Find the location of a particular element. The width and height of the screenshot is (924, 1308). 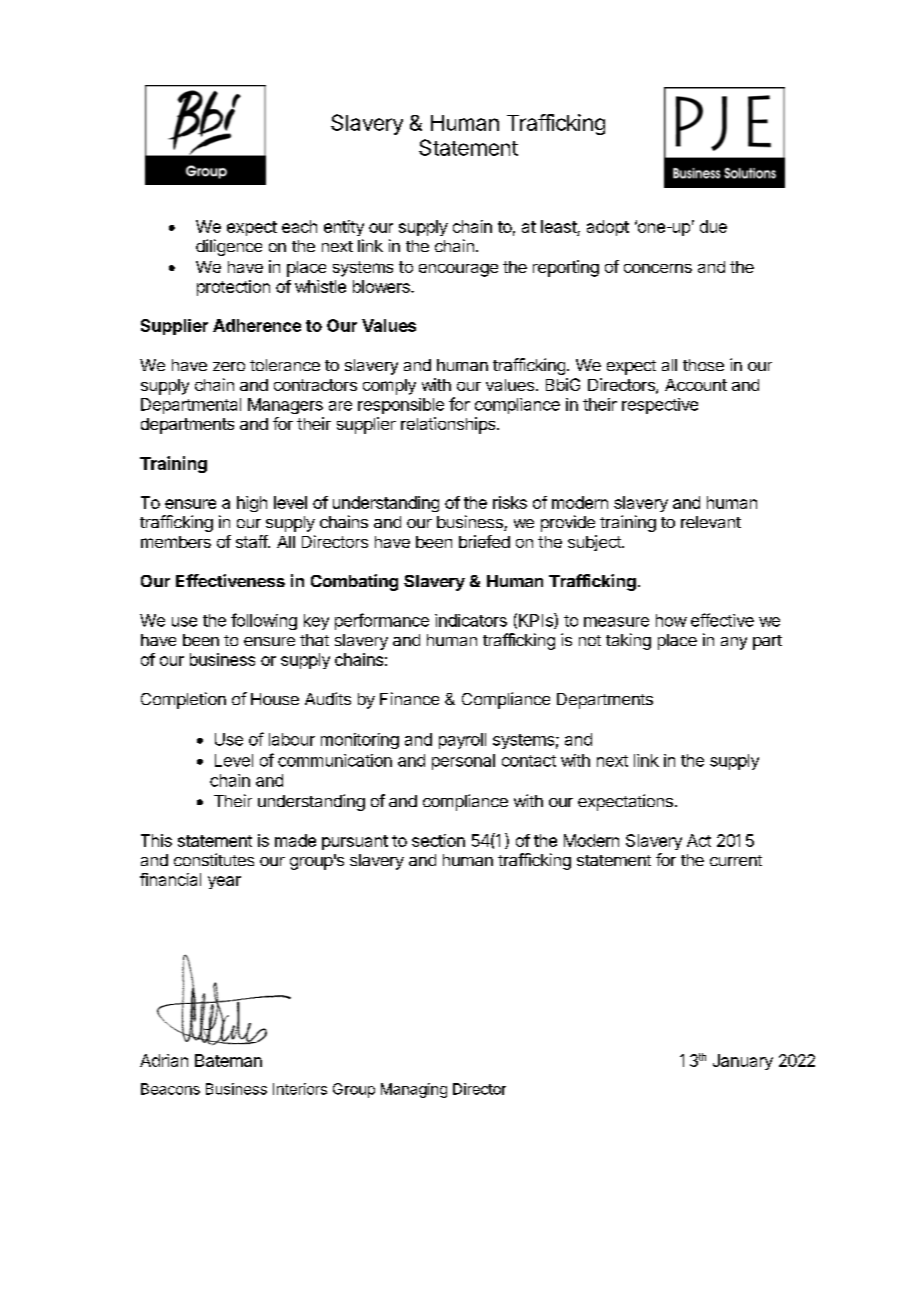

constitutes is located at coordinates (214, 859).
